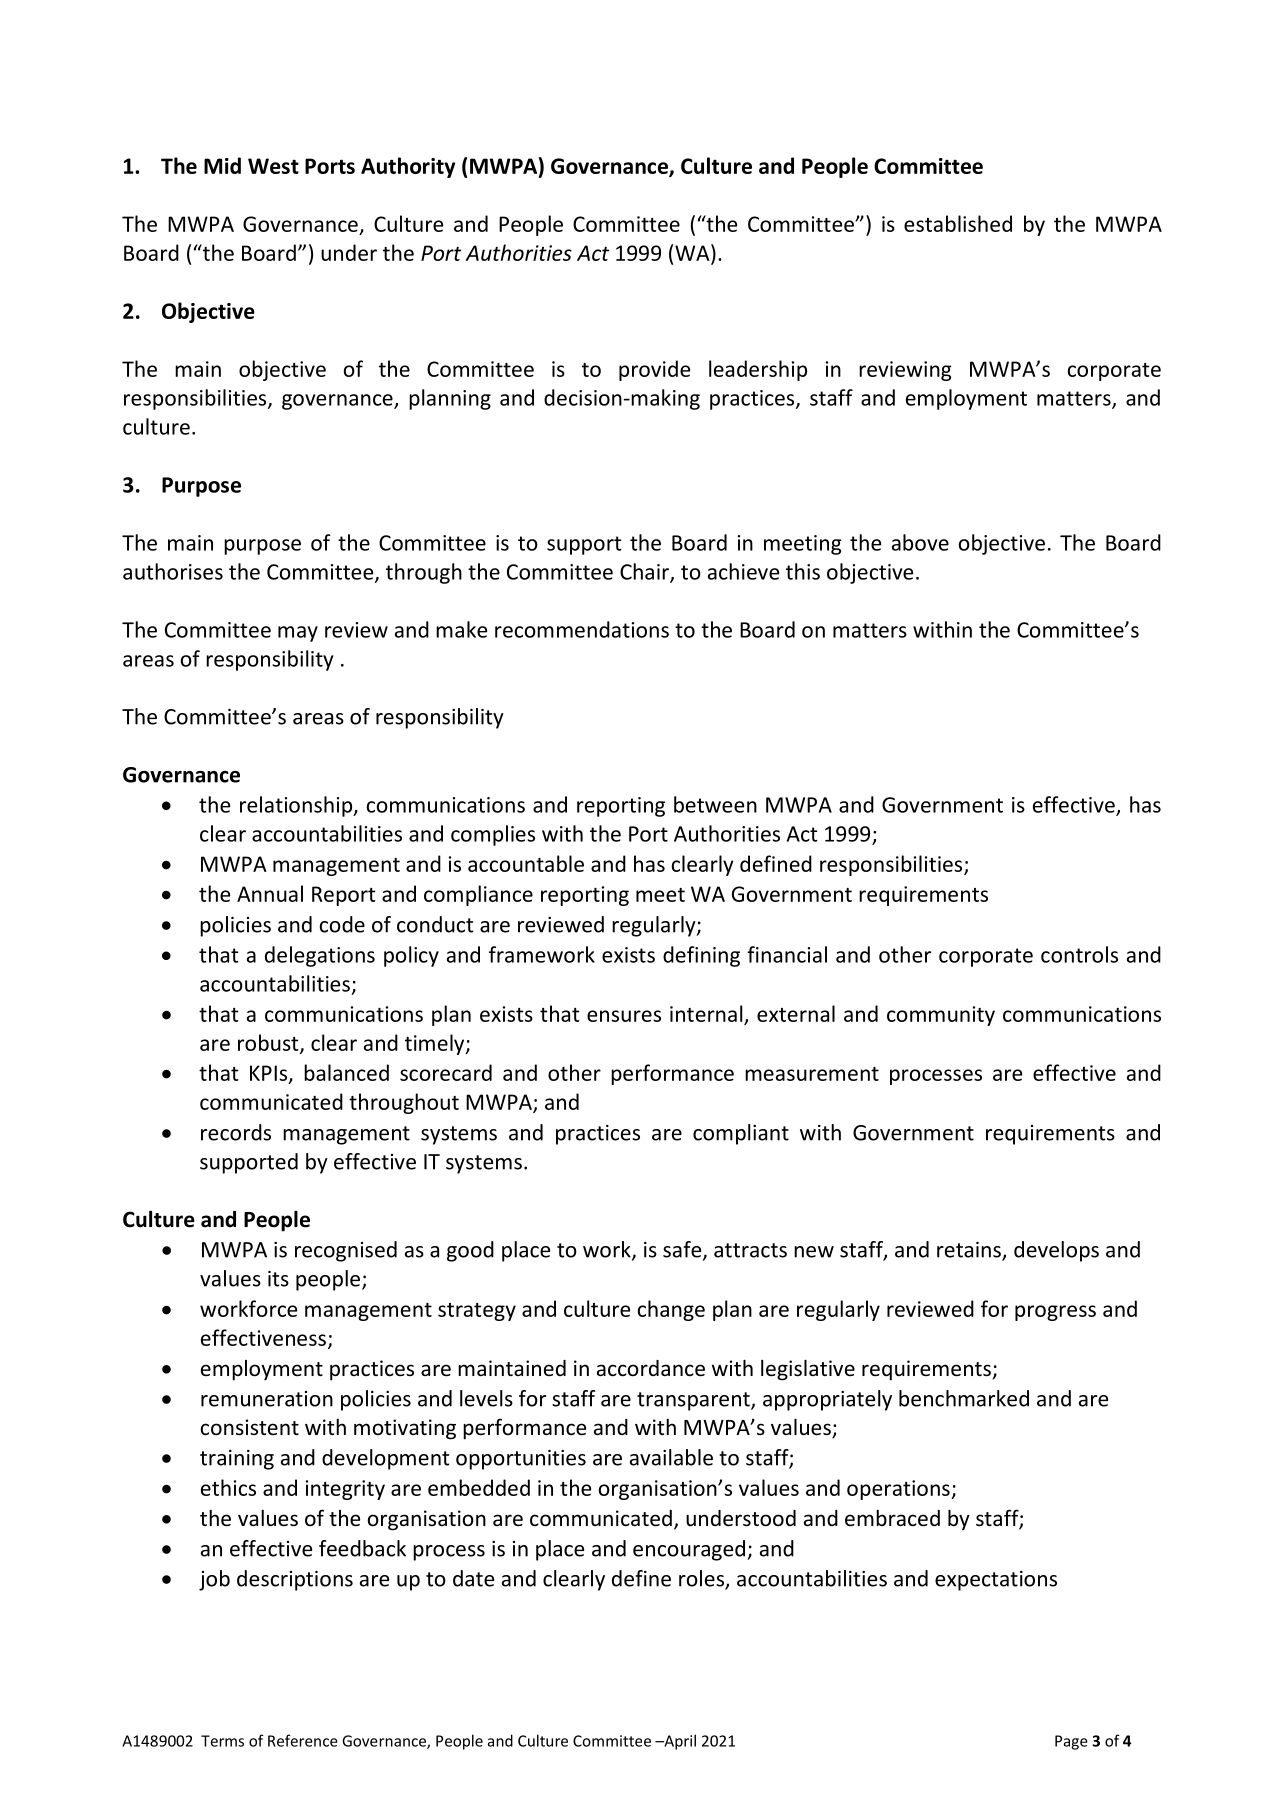 The image size is (1284, 1817). I want to click on change, so click(671, 1310).
